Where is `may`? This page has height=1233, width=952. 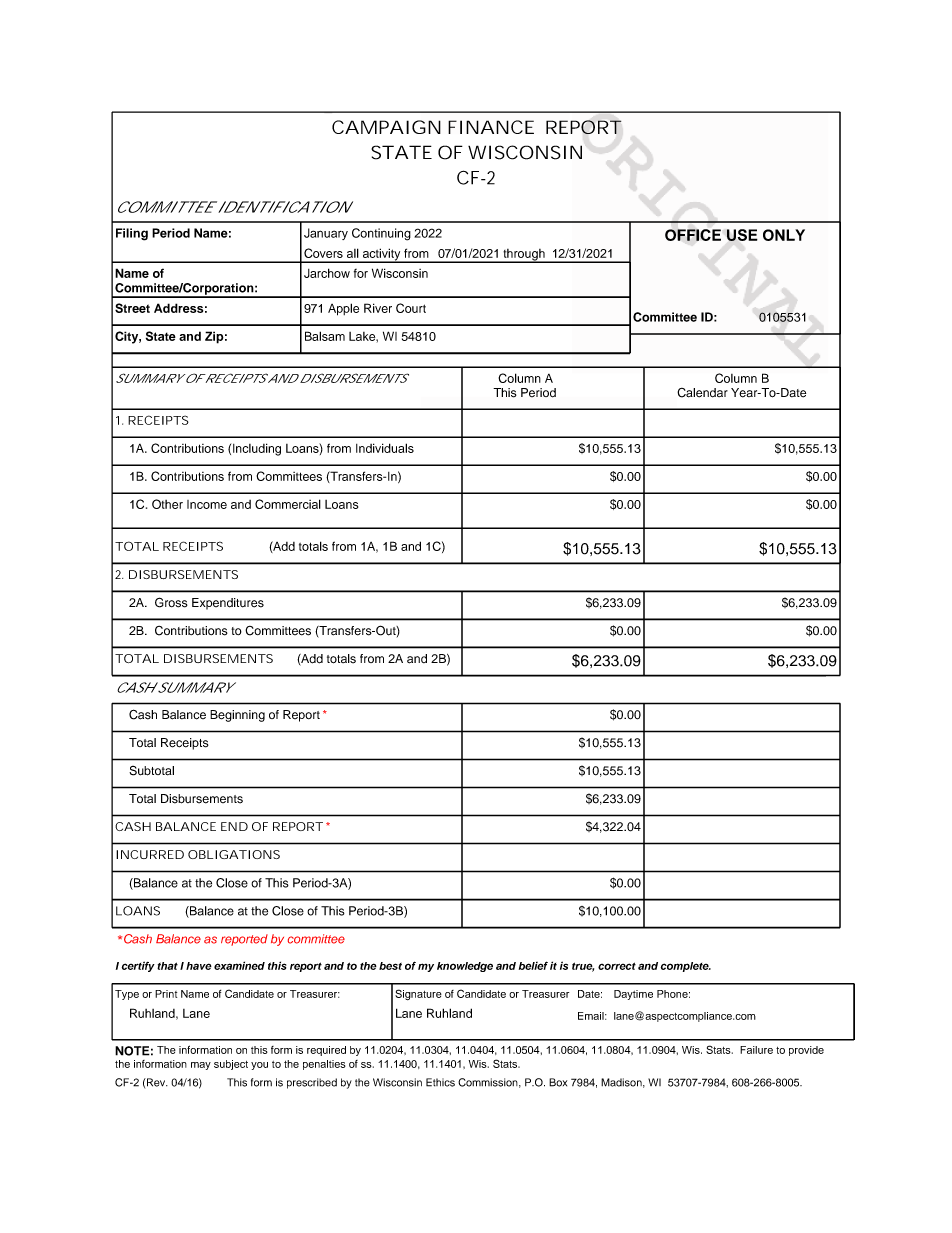 may is located at coordinates (201, 1066).
